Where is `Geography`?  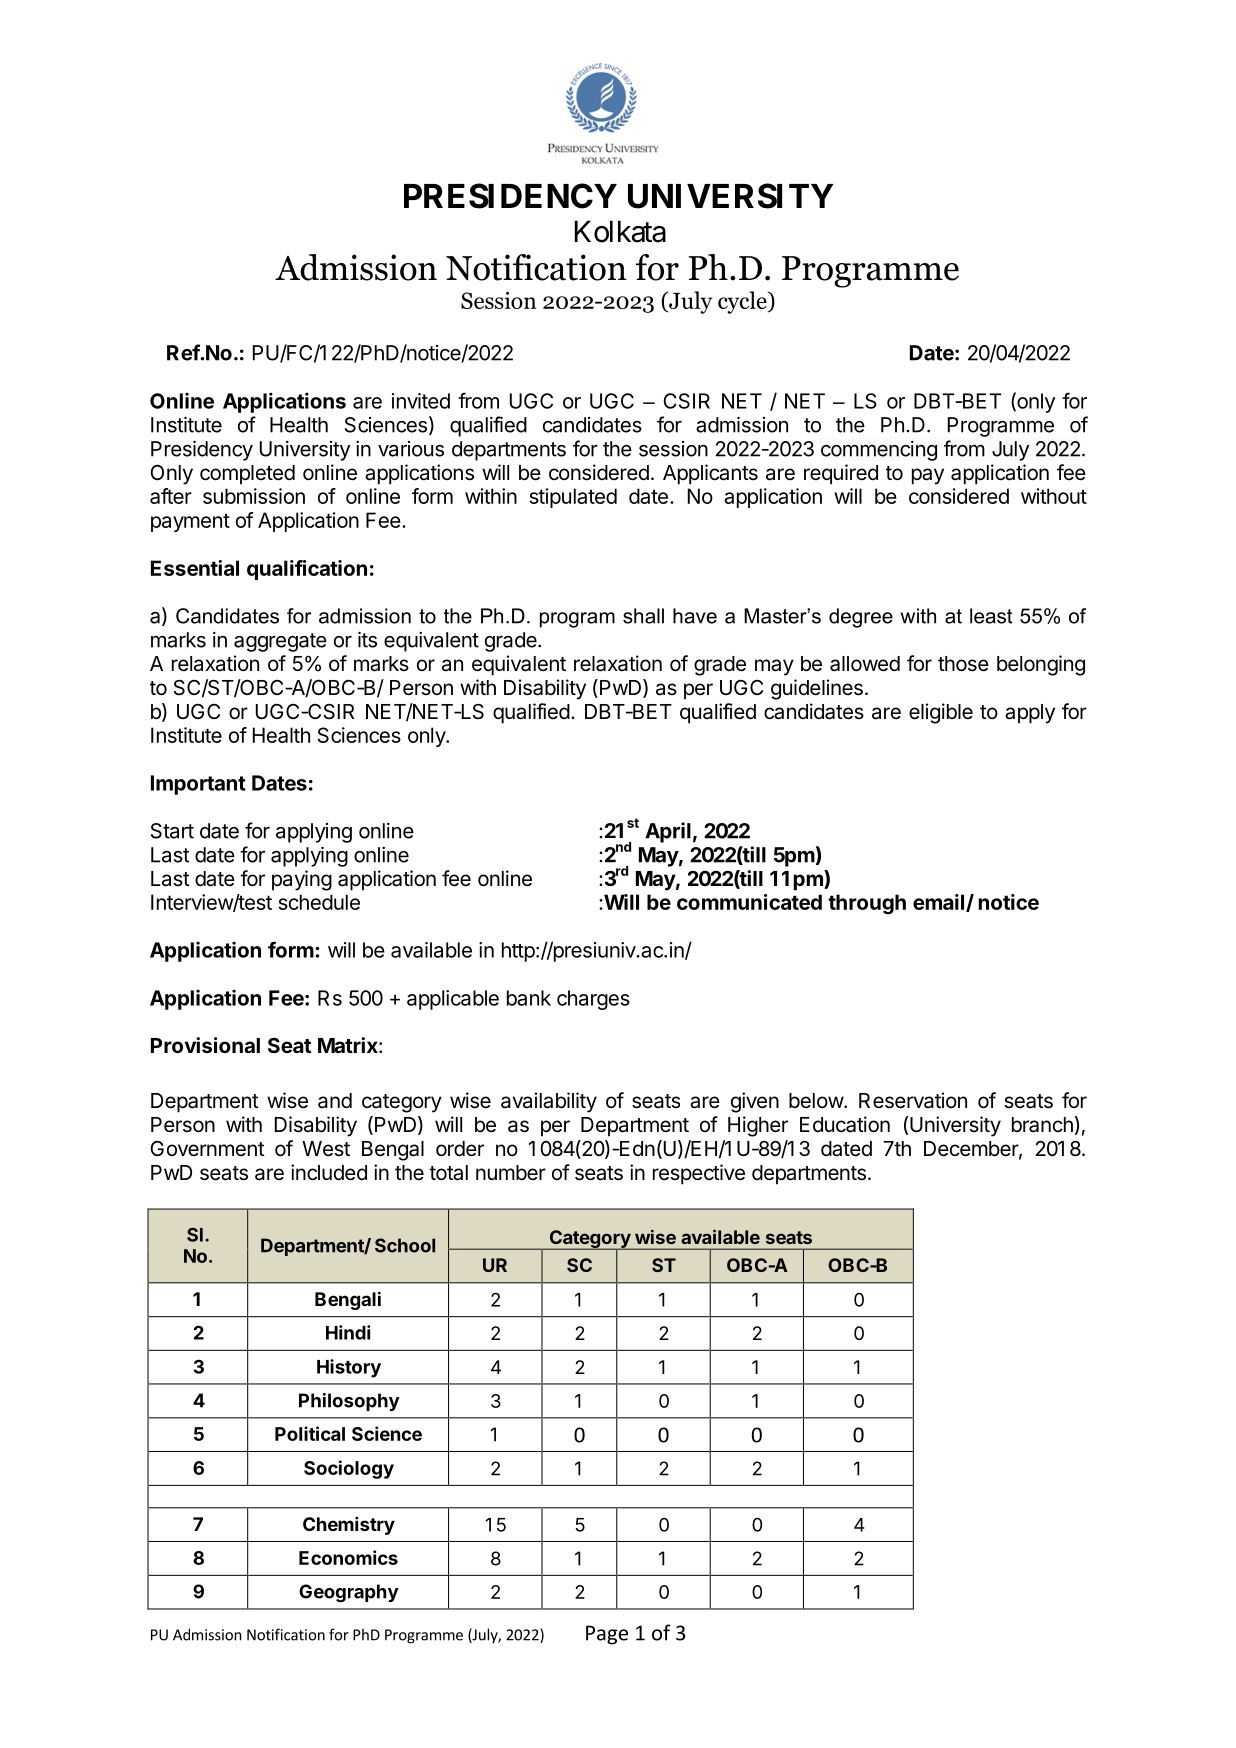
Geography is located at coordinates (349, 1593).
